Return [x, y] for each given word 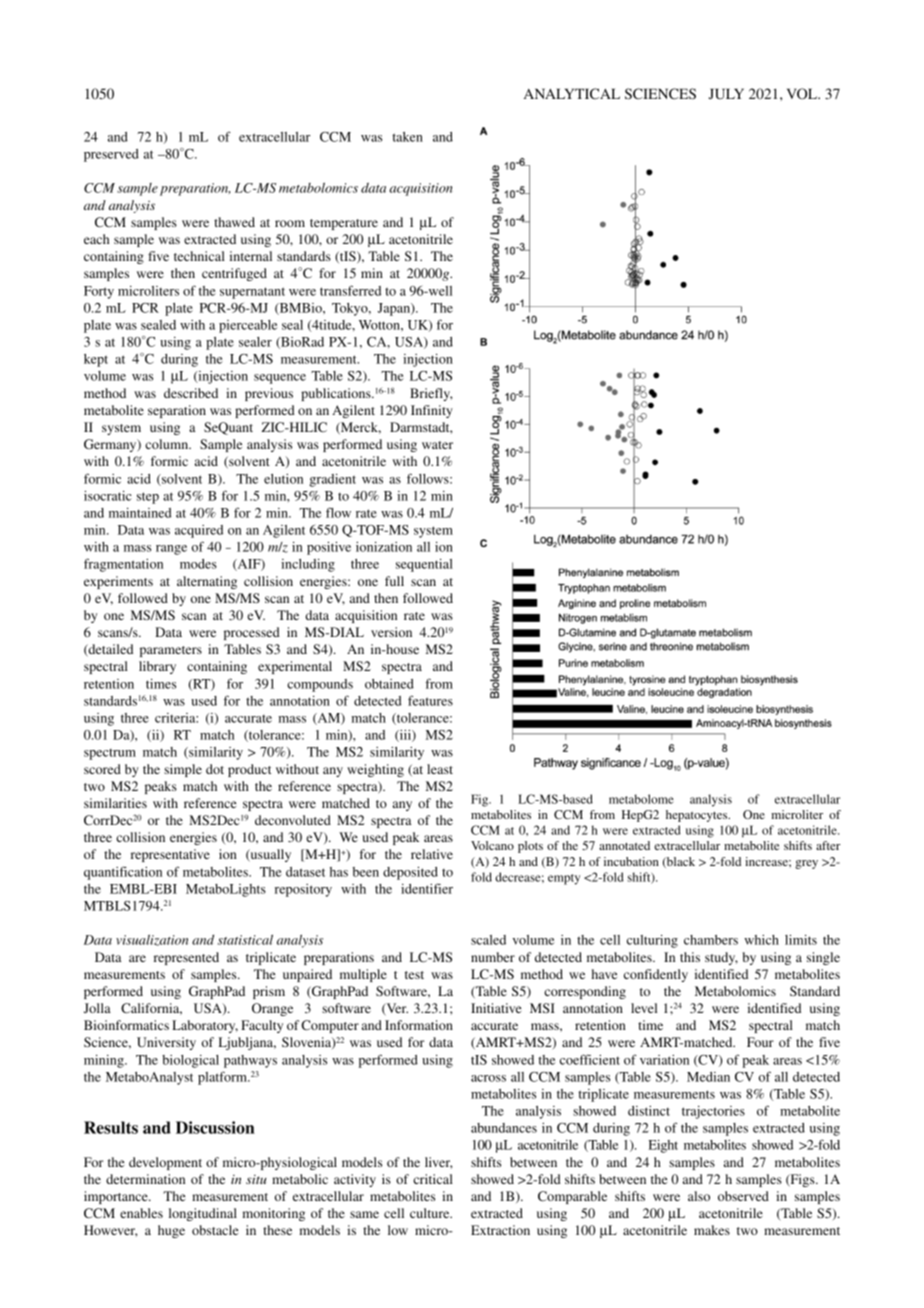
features [430, 700]
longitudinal [203, 1214]
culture [431, 1213]
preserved [111, 155]
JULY [726, 93]
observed [743, 1196]
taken [407, 137]
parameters [171, 651]
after [828, 845]
